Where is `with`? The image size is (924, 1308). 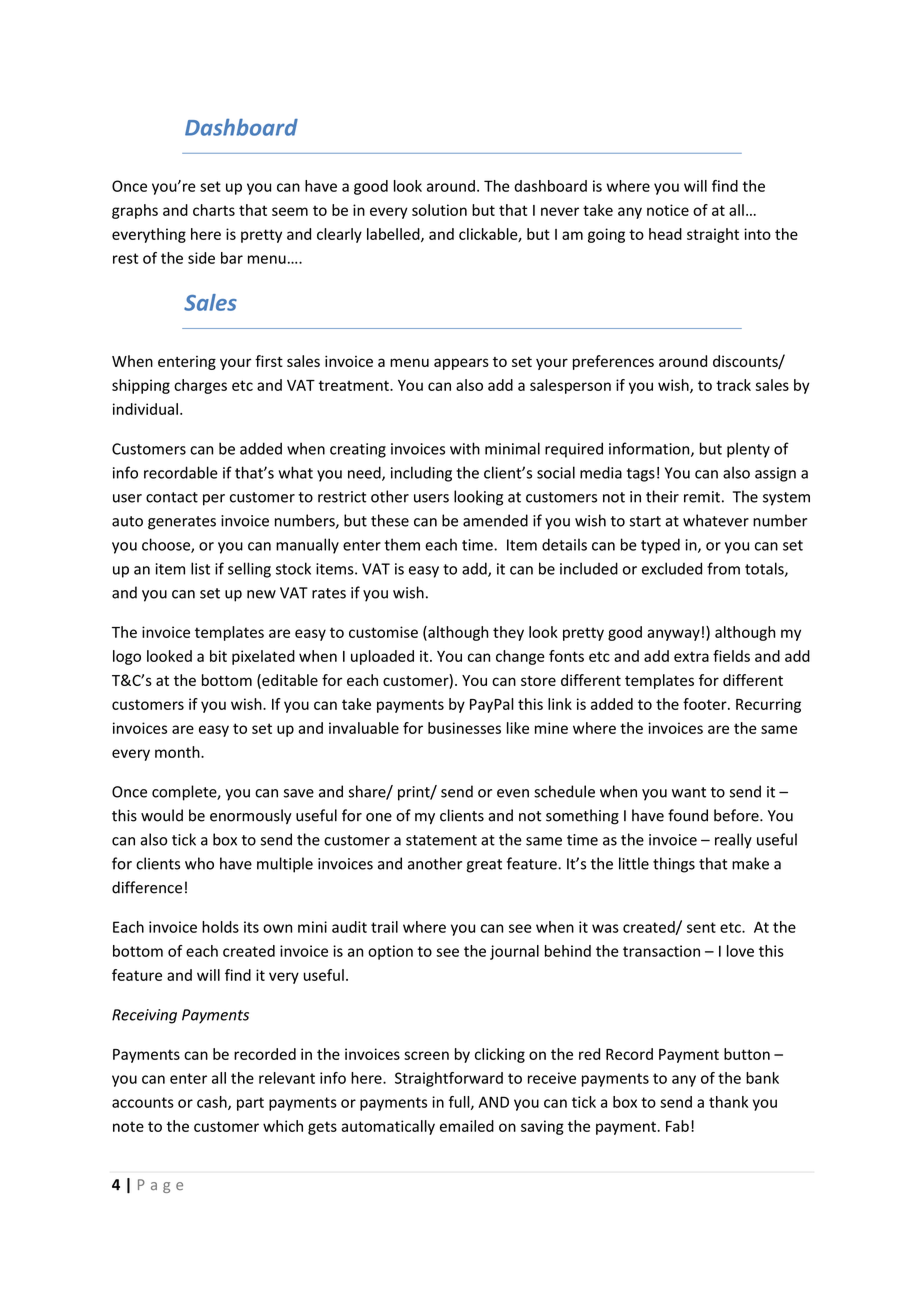
with is located at coordinates (465, 448).
